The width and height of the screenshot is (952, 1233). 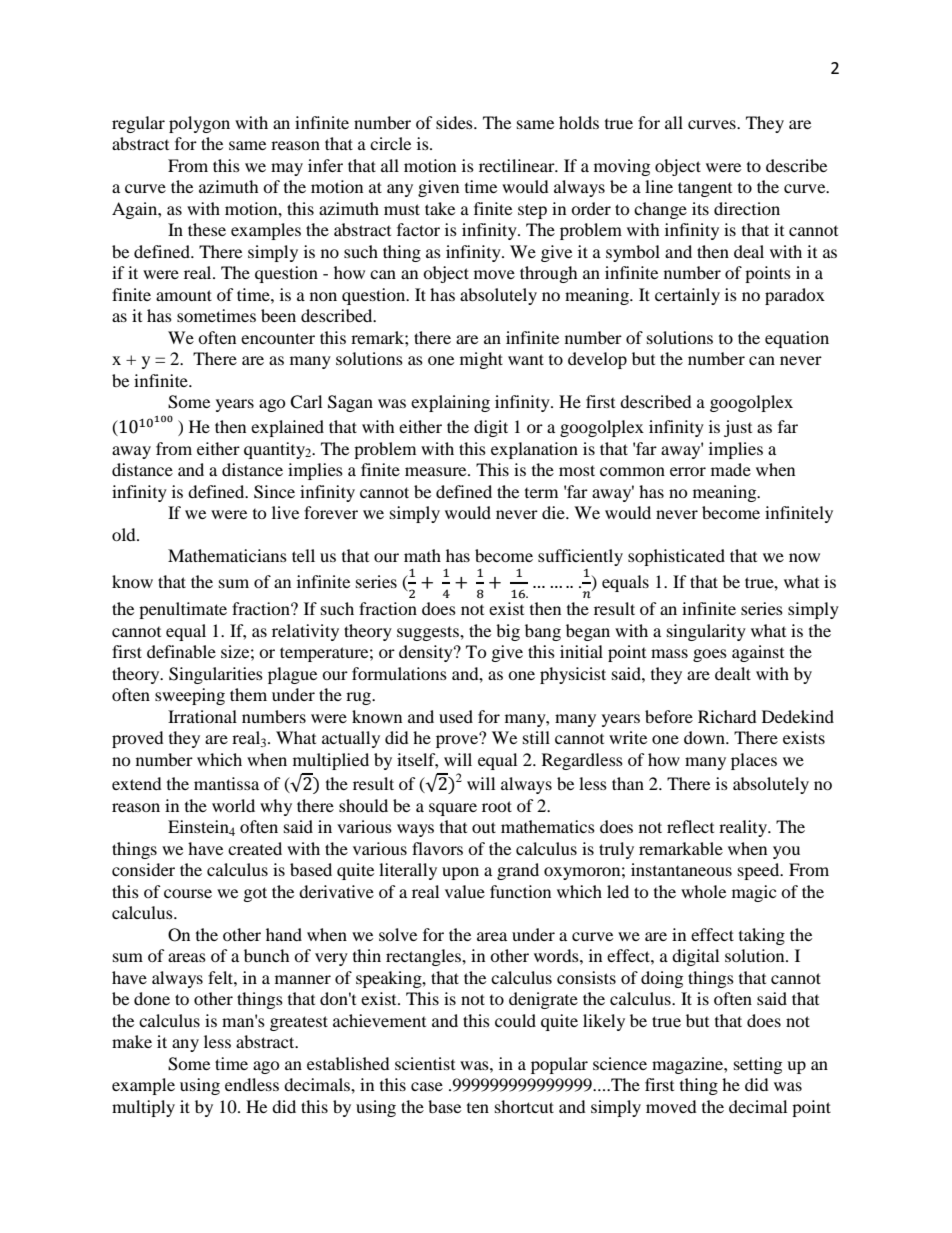 I want to click on sides, so click(x=455, y=122).
